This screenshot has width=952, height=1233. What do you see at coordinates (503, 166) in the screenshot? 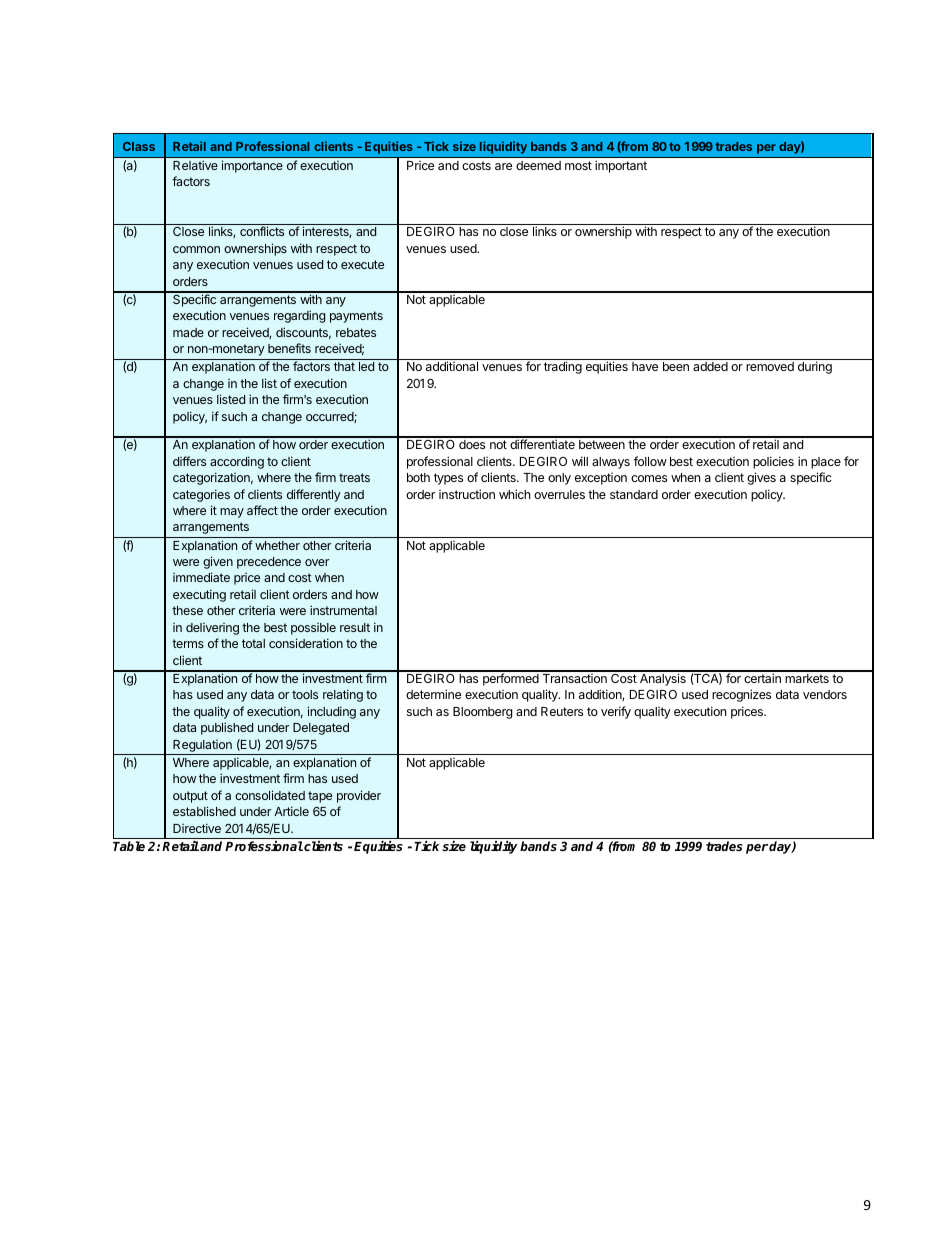
I see `are` at bounding box center [503, 166].
